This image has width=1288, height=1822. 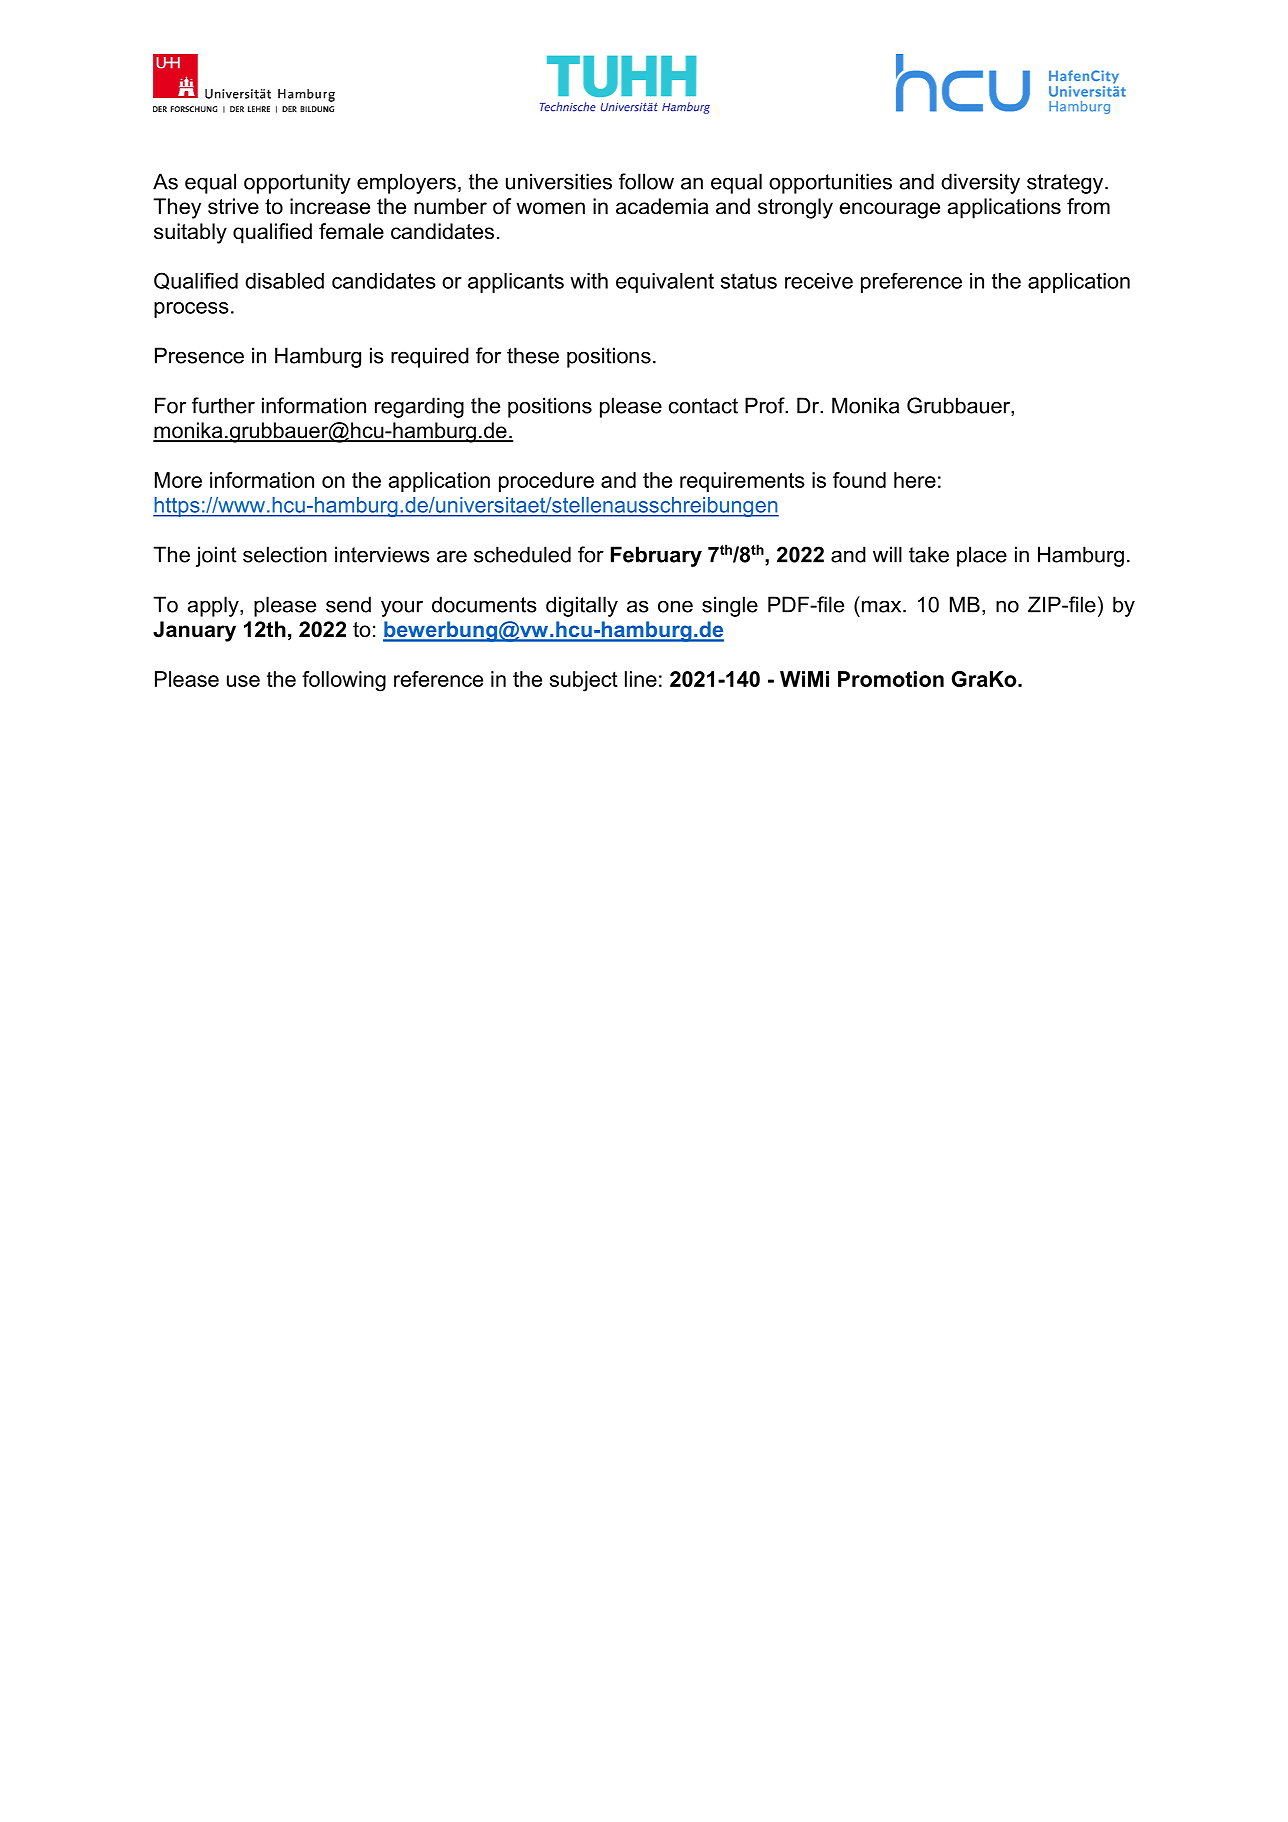 I want to click on academia, so click(x=662, y=206).
